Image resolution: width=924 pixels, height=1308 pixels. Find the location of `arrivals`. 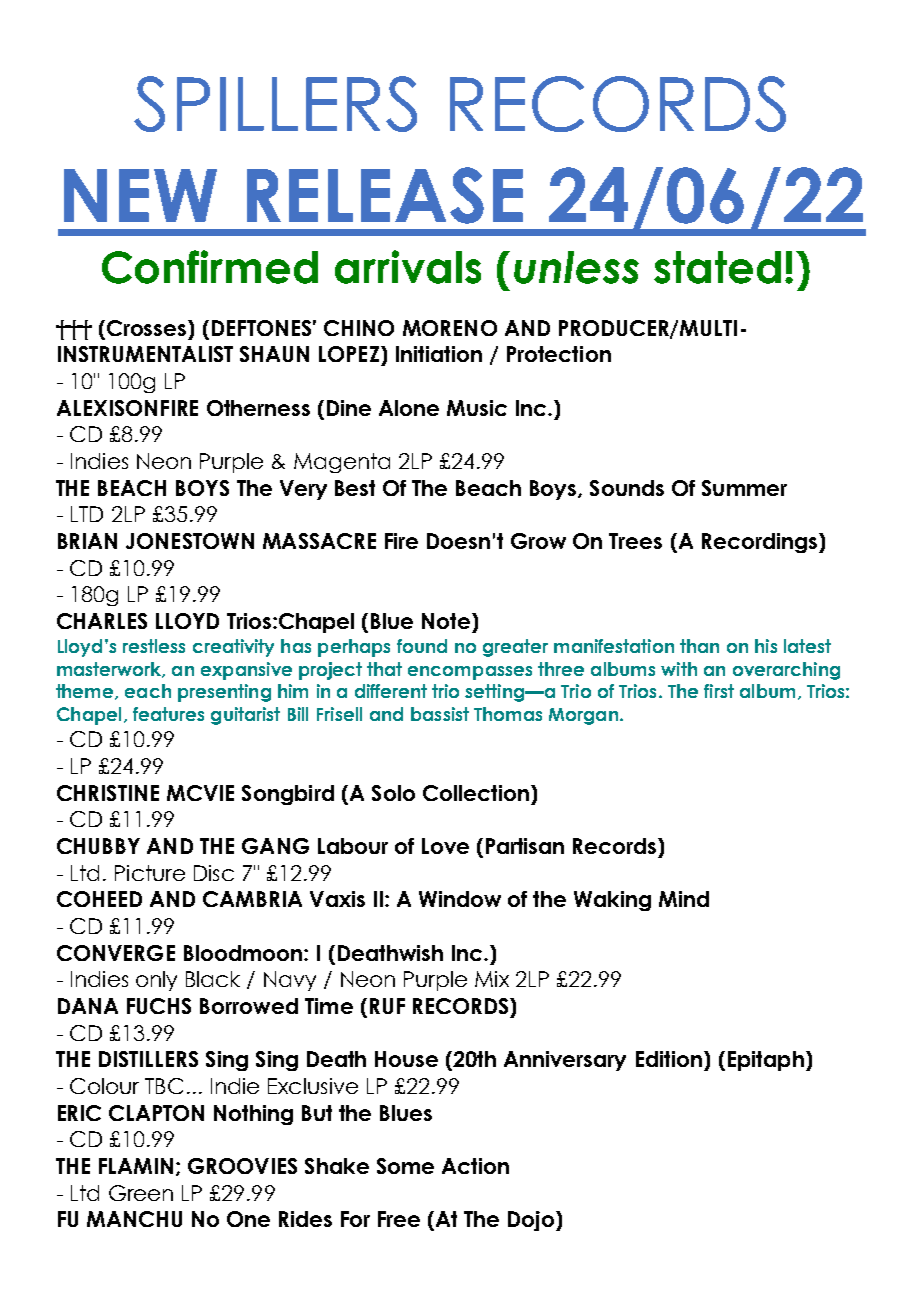

arrivals is located at coordinates (408, 267).
